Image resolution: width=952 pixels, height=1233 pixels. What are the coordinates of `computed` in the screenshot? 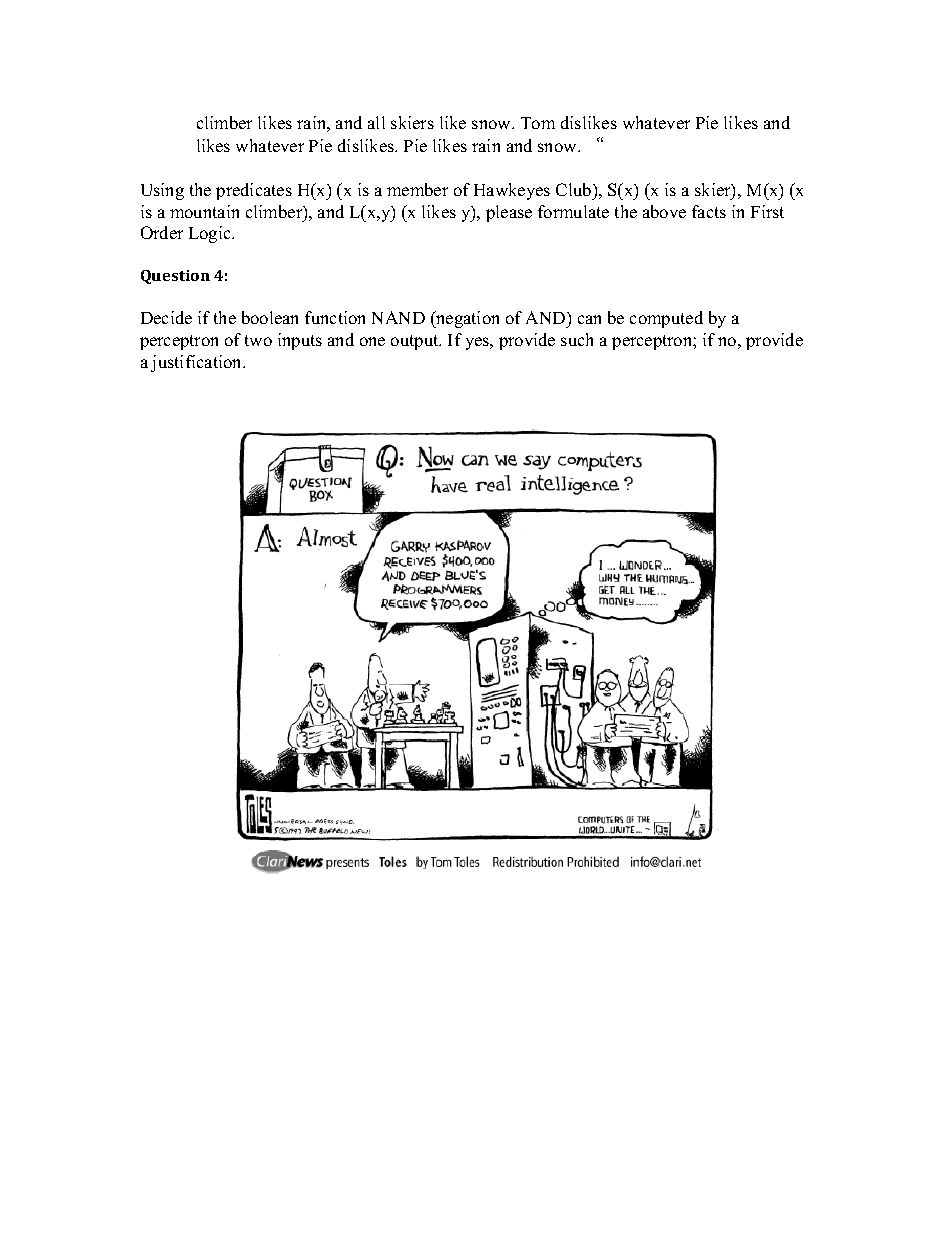 It's located at (666, 319).
